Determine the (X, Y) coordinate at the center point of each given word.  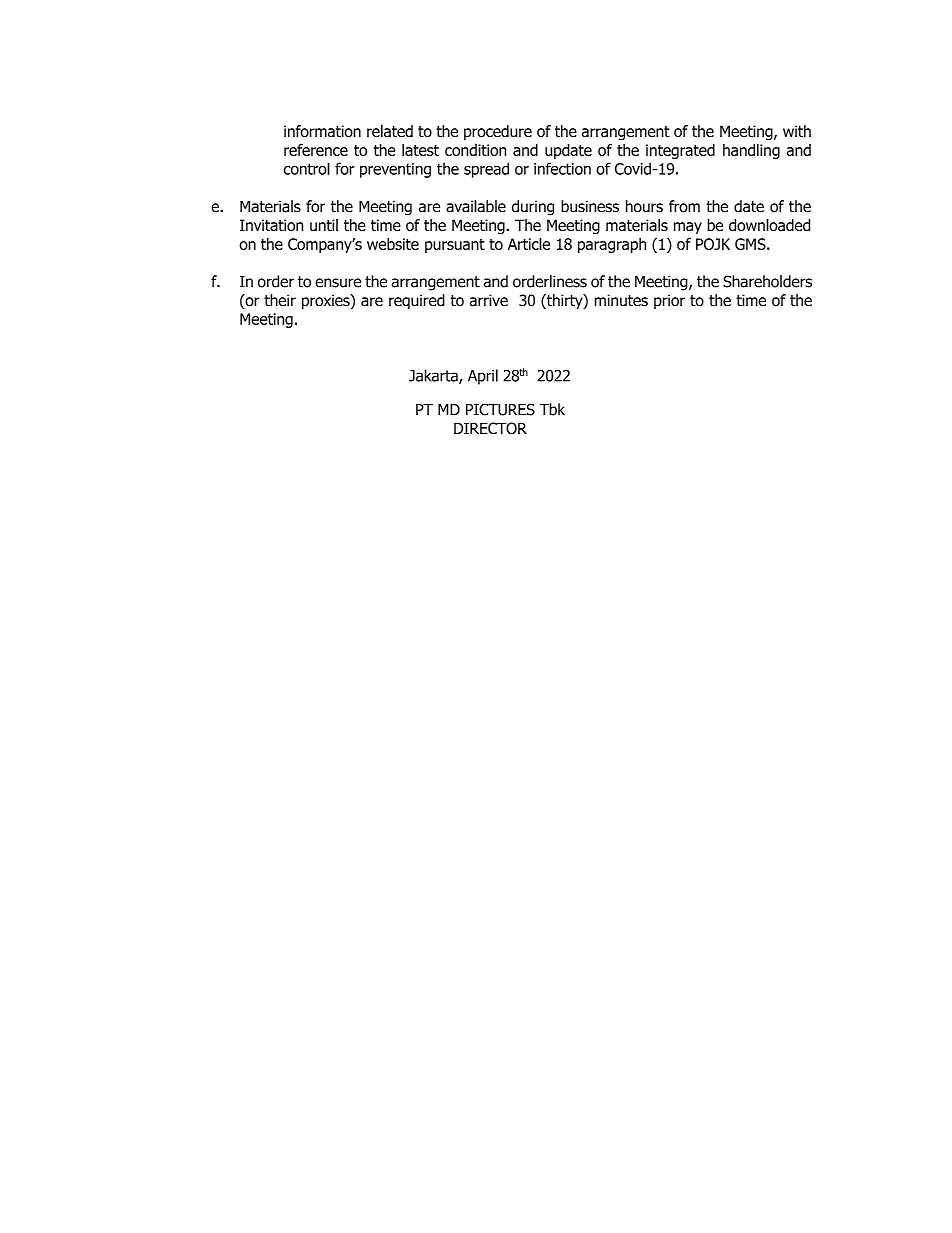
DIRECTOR (490, 428)
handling (751, 151)
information (322, 131)
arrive (488, 300)
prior (669, 301)
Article (529, 244)
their (280, 300)
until (324, 225)
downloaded (769, 225)
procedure (498, 132)
